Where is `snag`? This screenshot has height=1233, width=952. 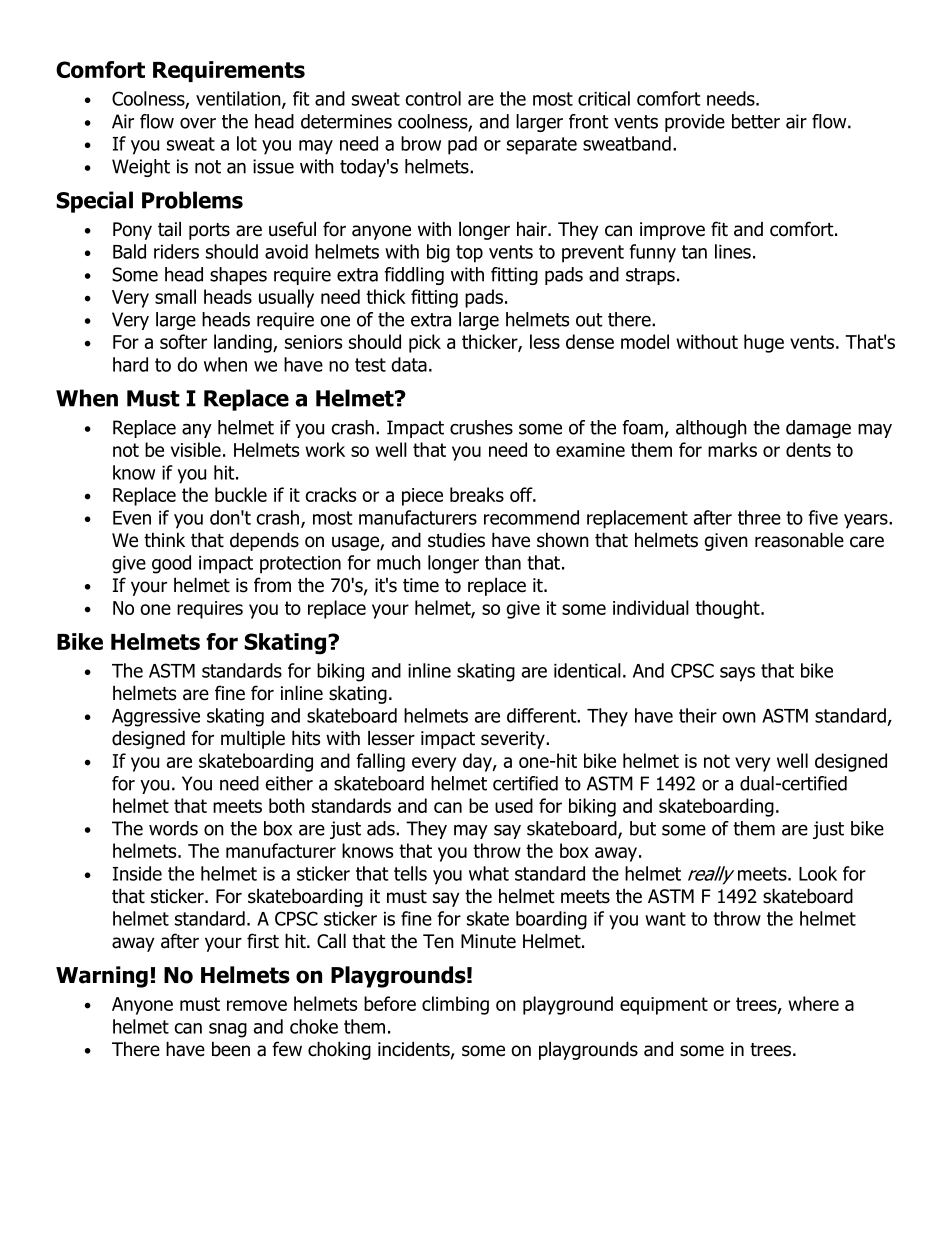
snag is located at coordinates (228, 1030).
